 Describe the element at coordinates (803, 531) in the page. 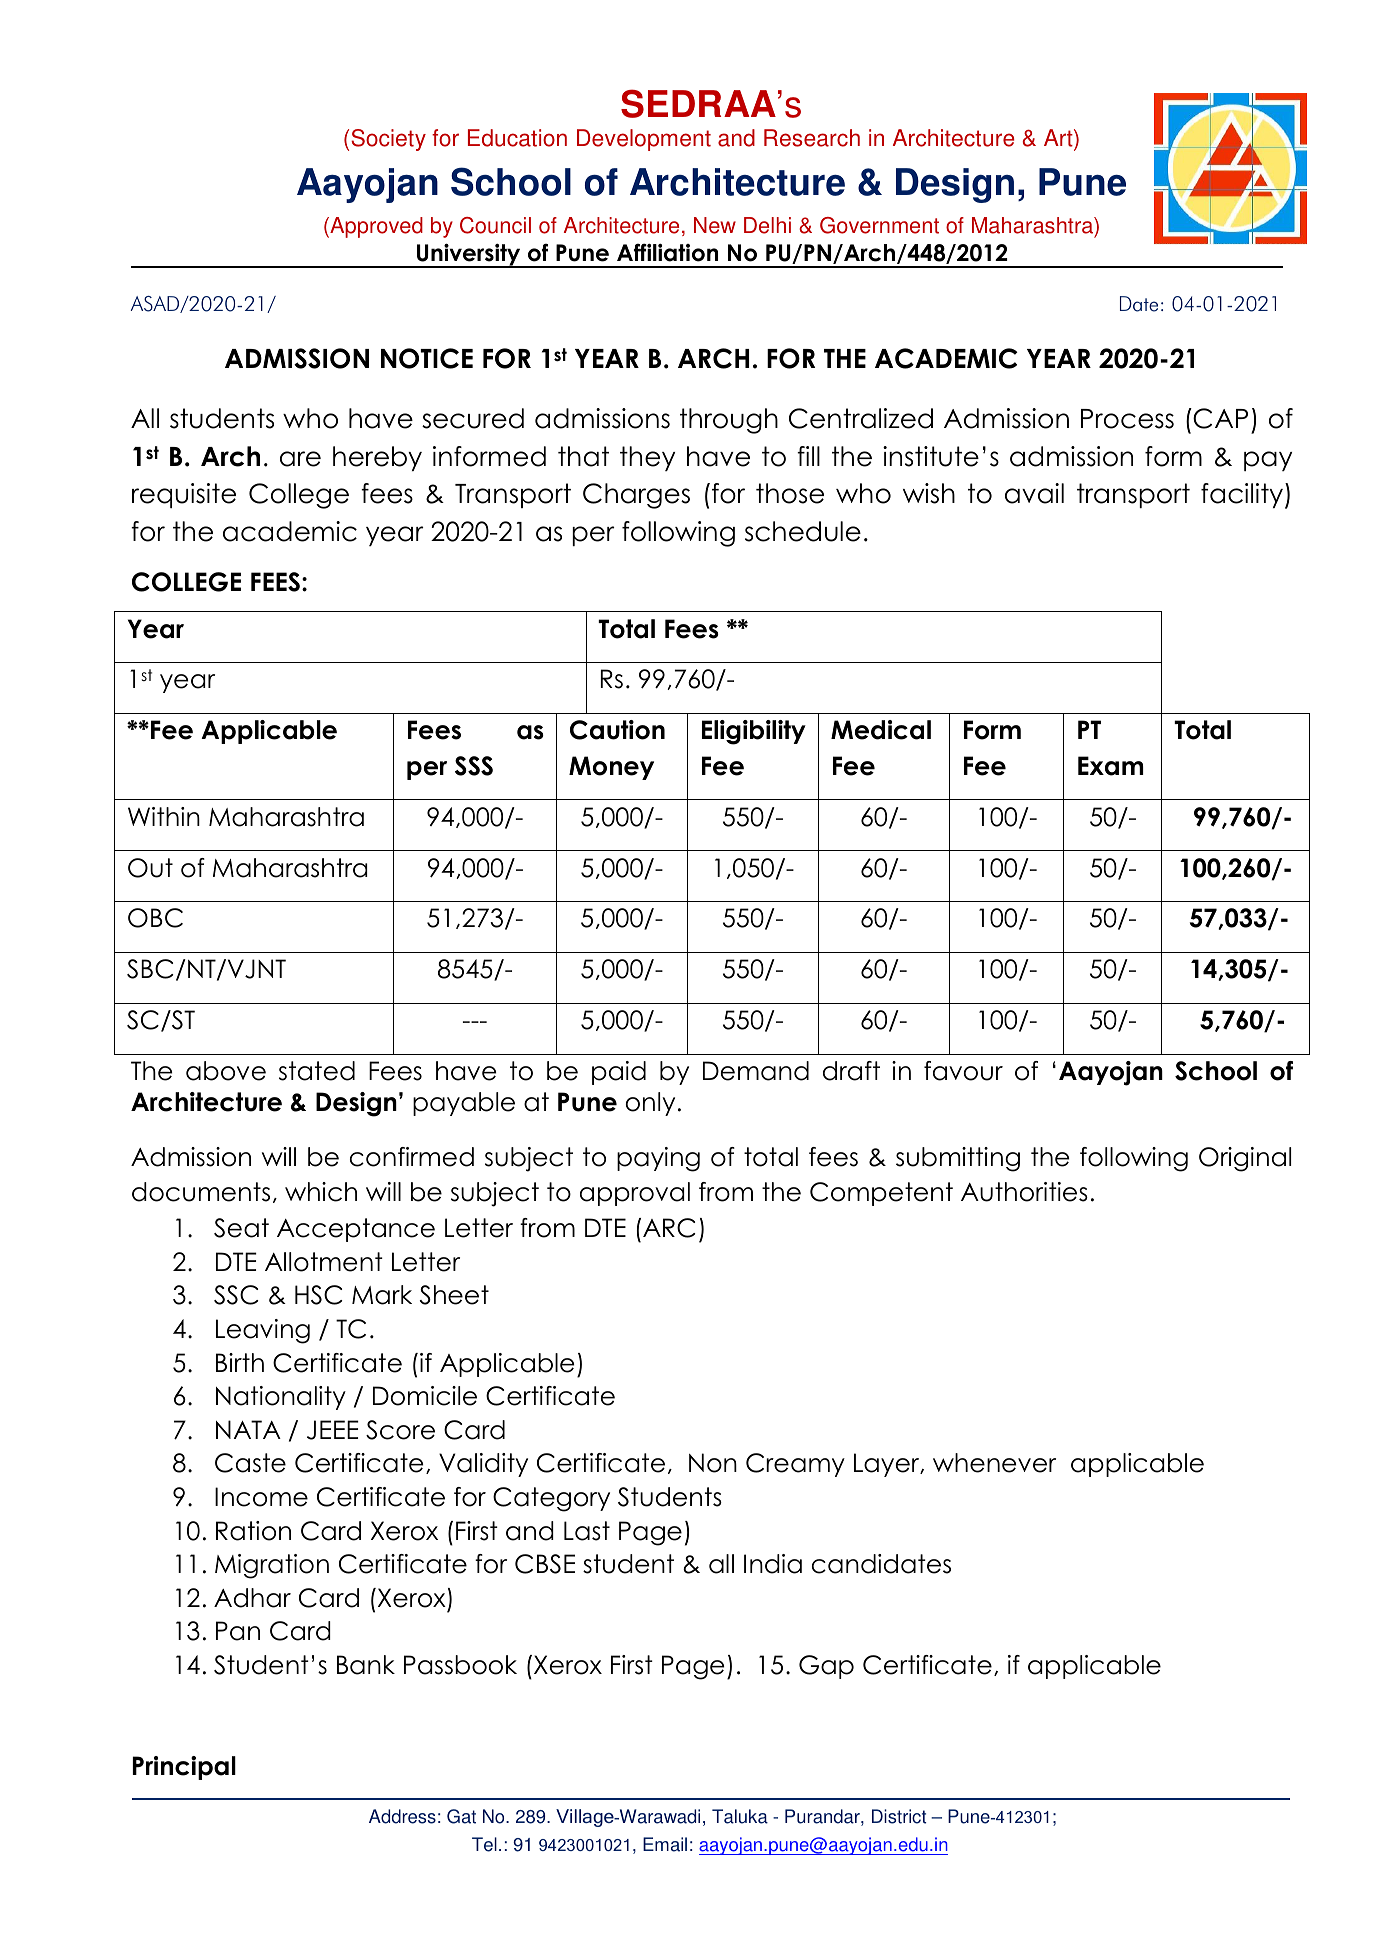

I see `schedule` at that location.
